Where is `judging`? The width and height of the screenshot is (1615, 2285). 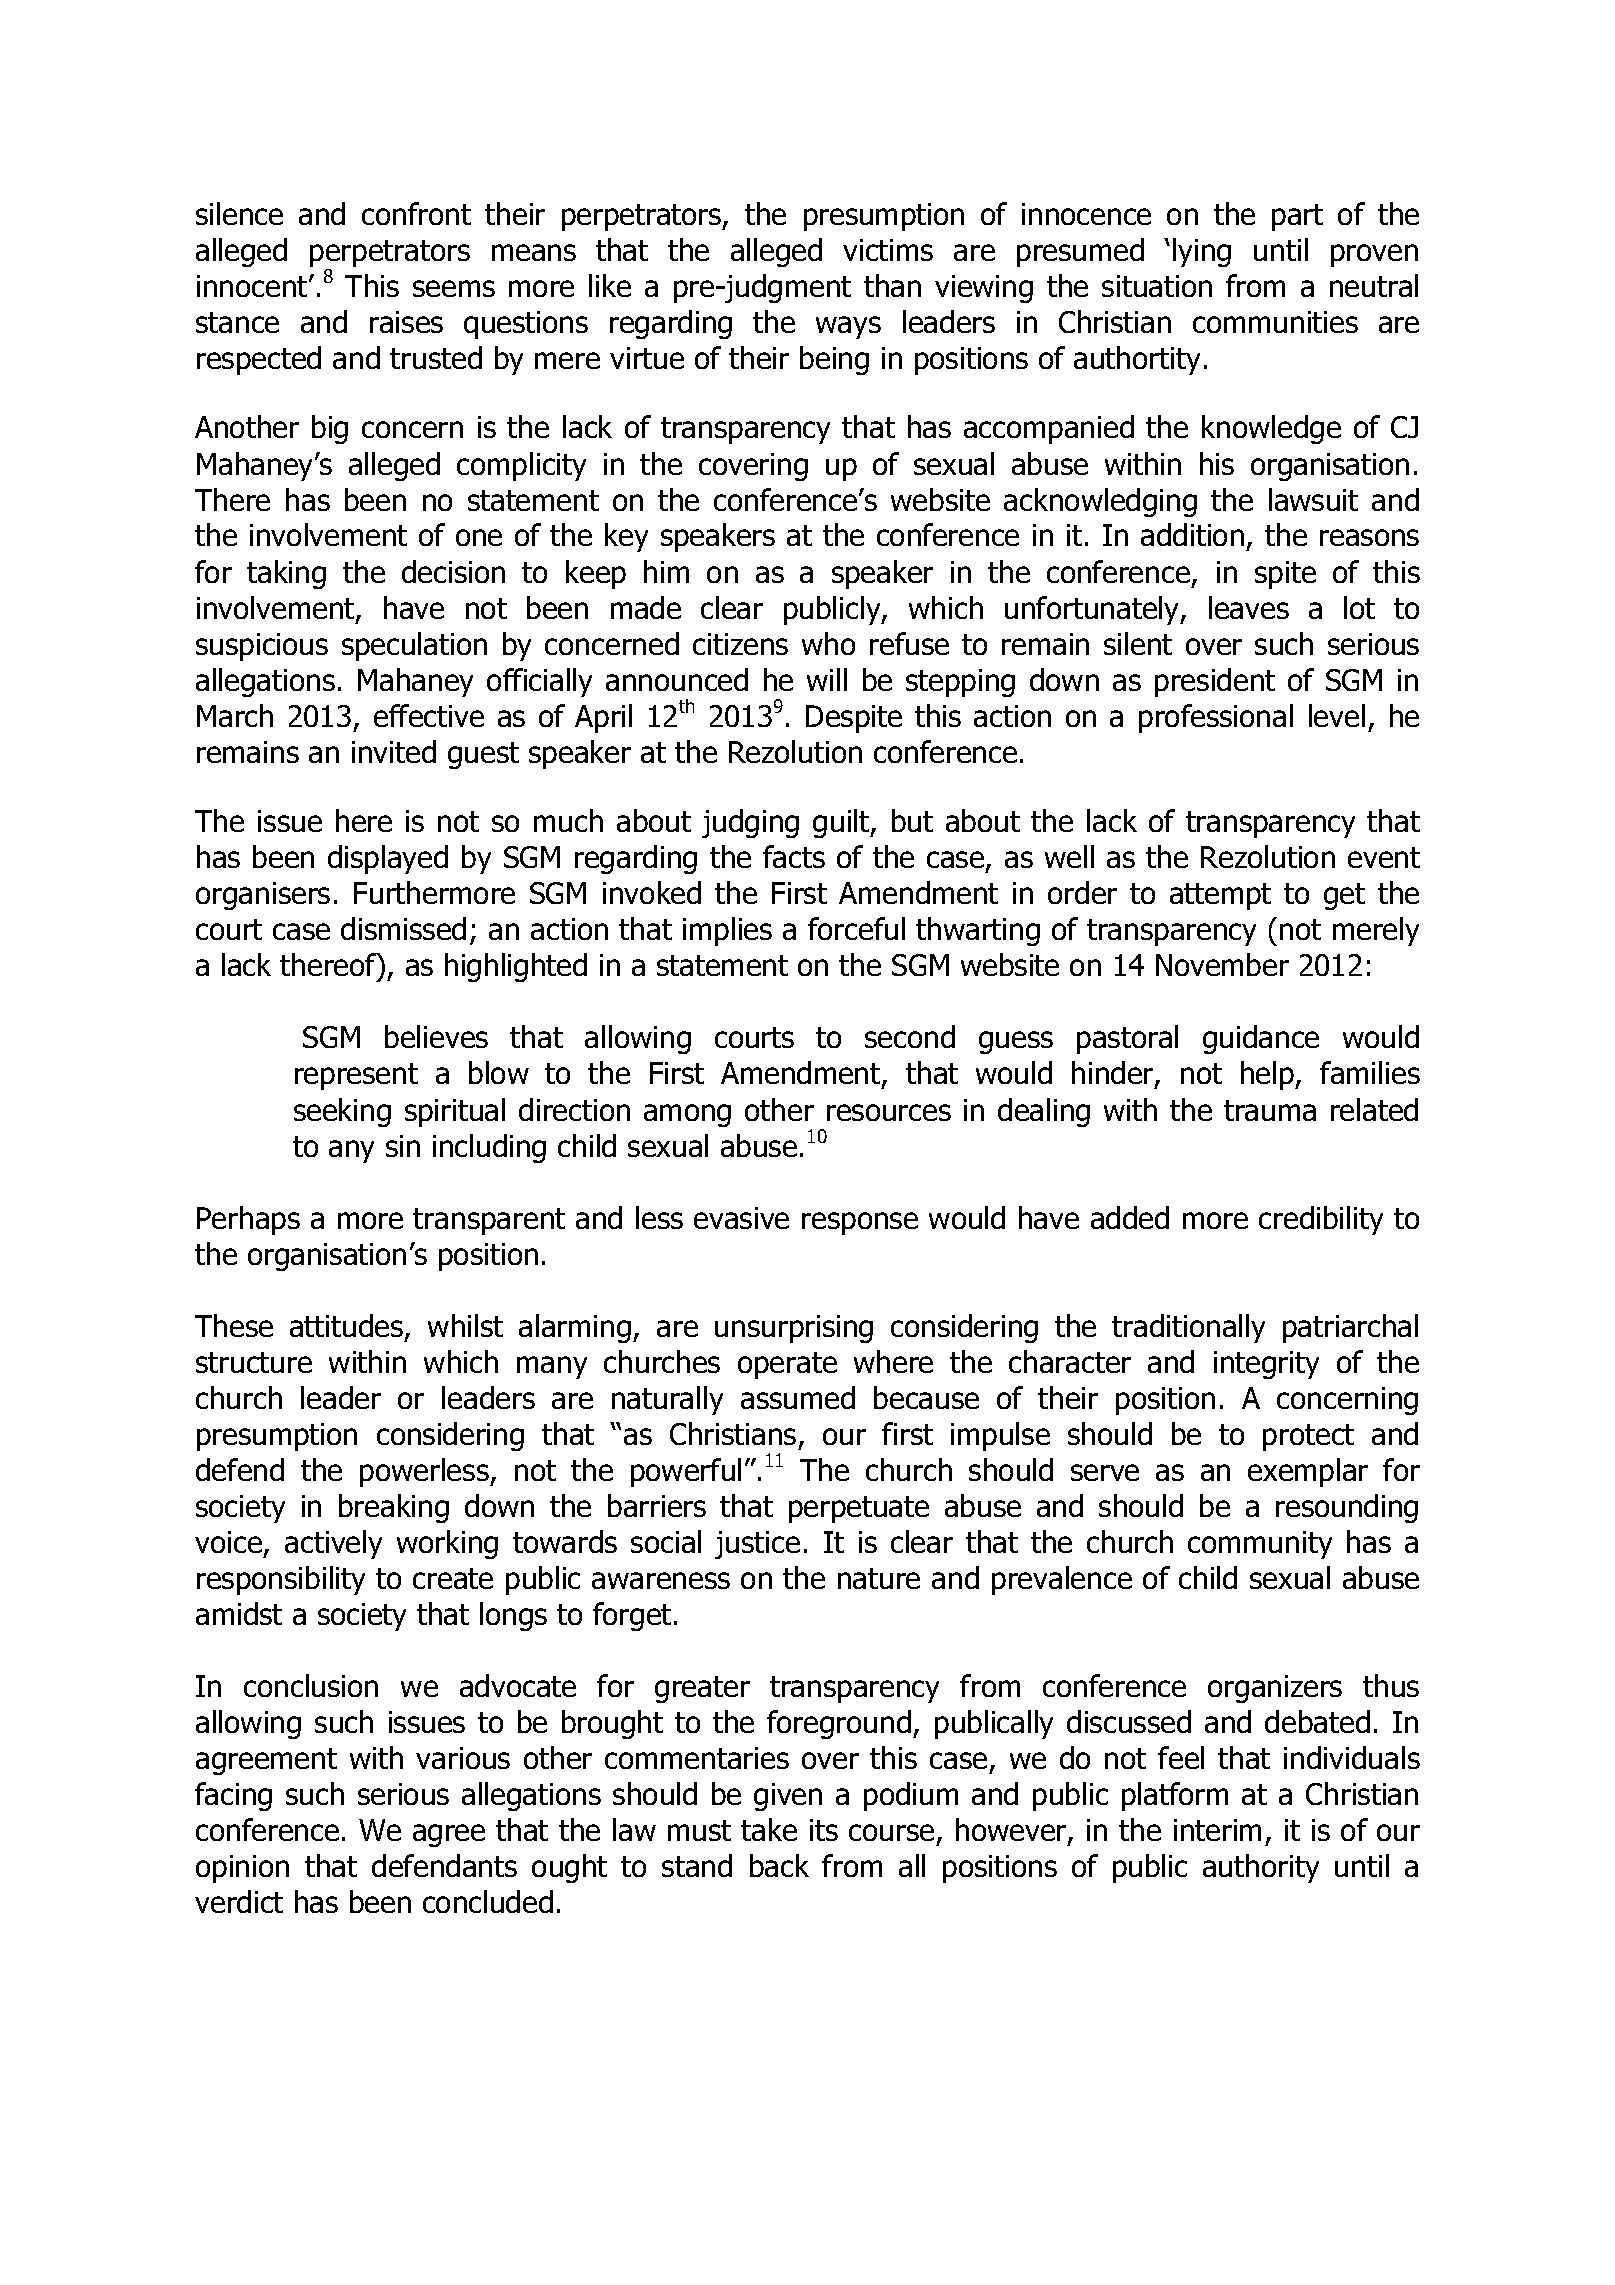 judging is located at coordinates (750, 823).
